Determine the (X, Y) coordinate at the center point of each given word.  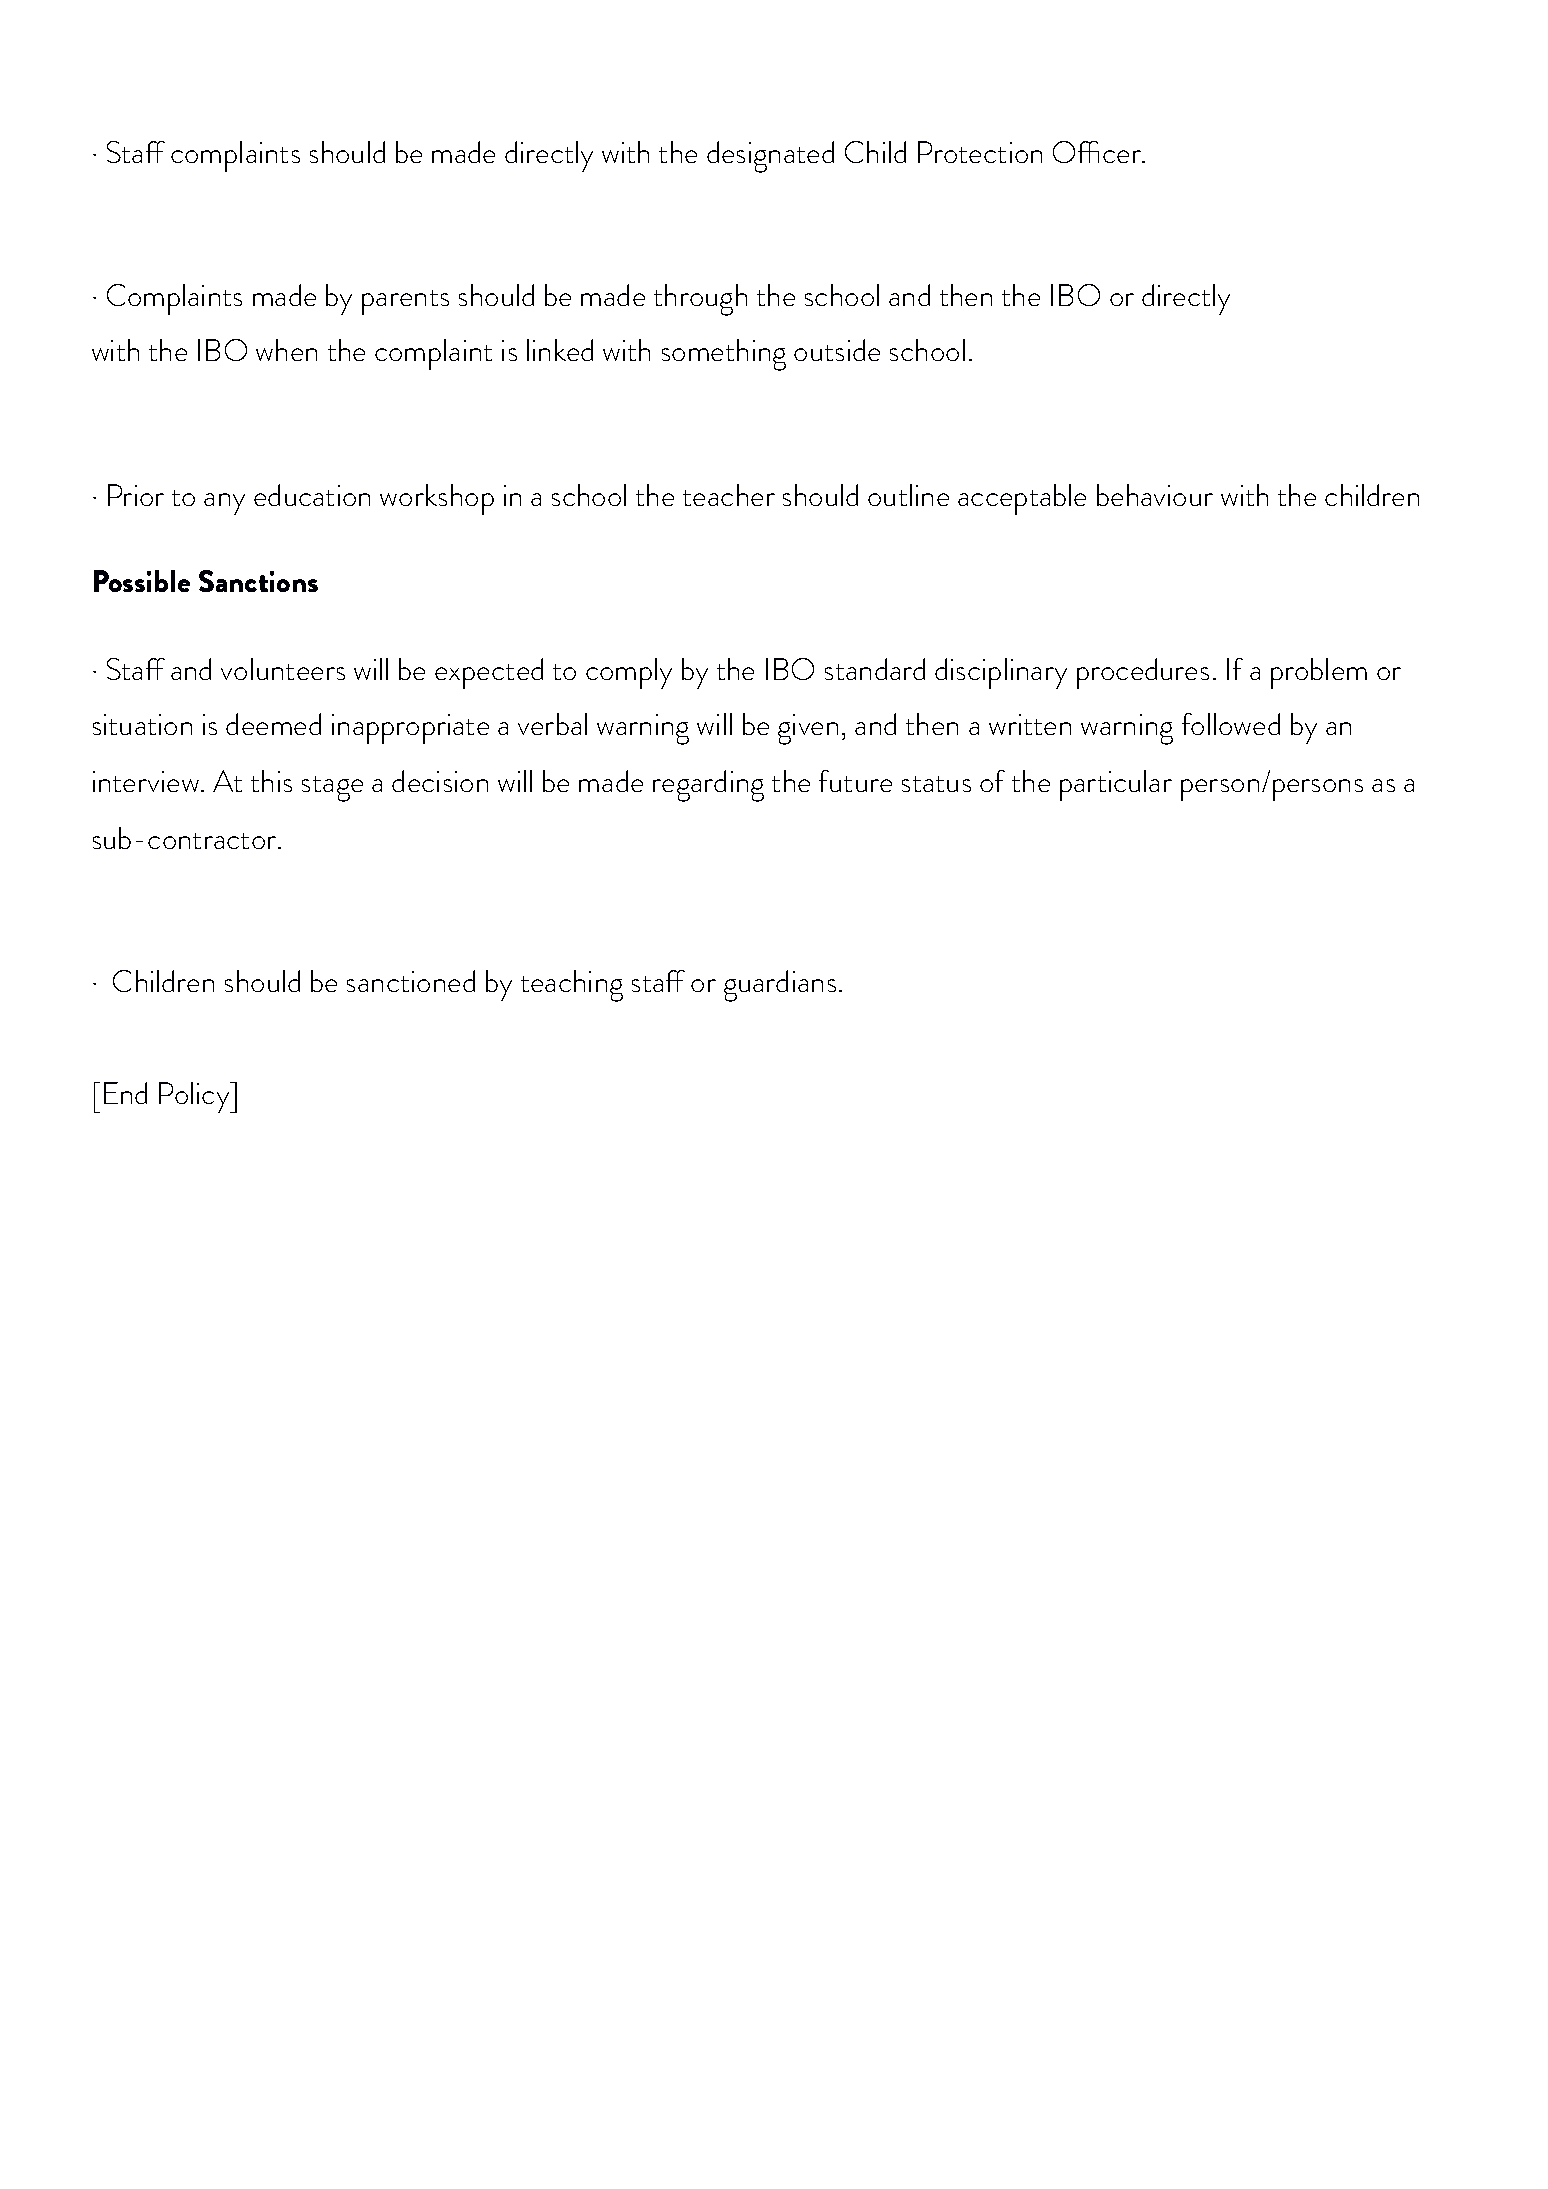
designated (770, 157)
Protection (980, 152)
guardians (780, 986)
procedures (1143, 673)
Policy (195, 1097)
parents (405, 302)
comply (629, 673)
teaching (572, 986)
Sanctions (258, 581)
